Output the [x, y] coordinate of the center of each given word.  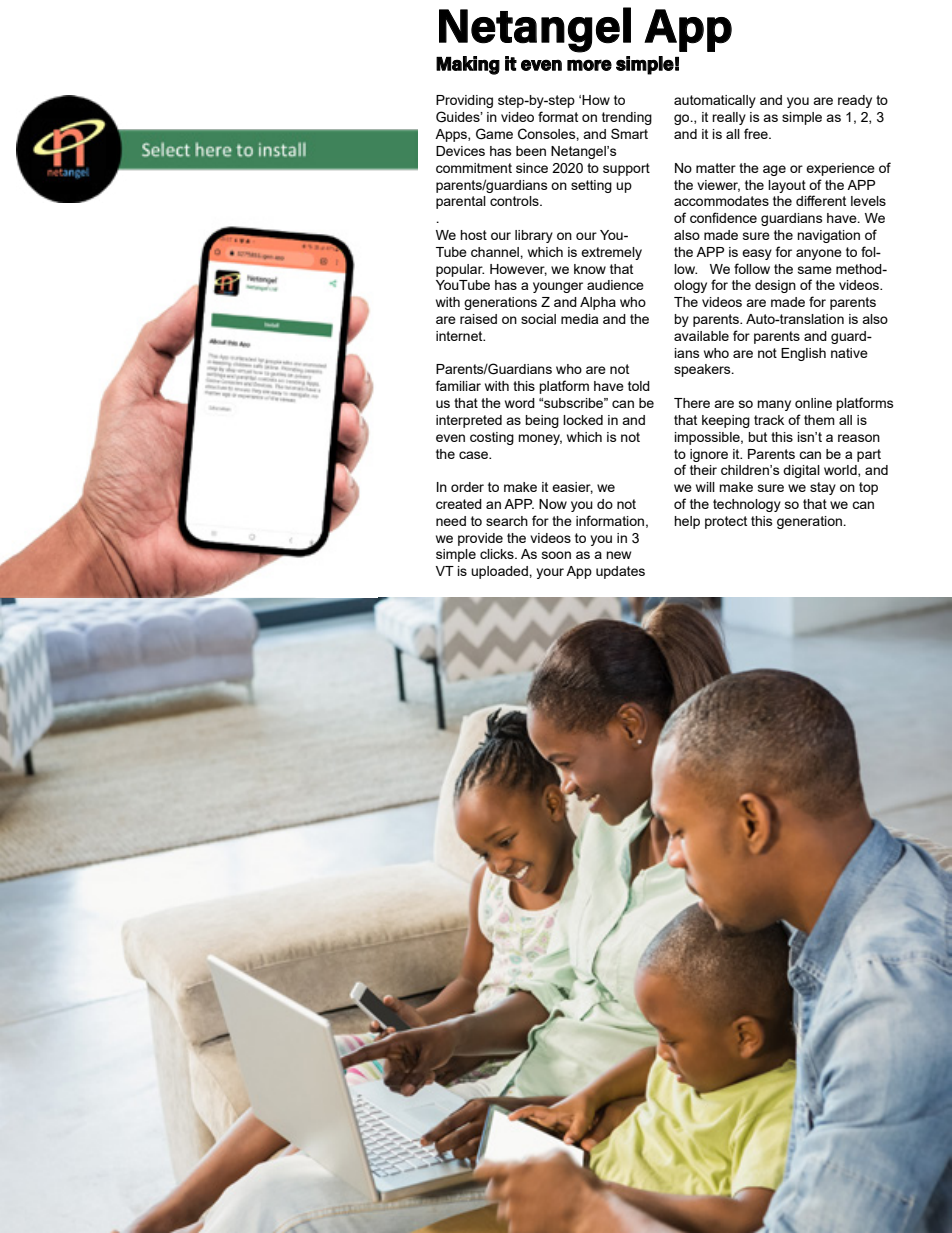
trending [627, 118]
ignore [709, 455]
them [819, 420]
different [821, 200]
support [626, 169]
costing [492, 438]
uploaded [500, 572]
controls [515, 201]
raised [478, 319]
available [701, 336]
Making [468, 65]
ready [855, 101]
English [803, 354]
